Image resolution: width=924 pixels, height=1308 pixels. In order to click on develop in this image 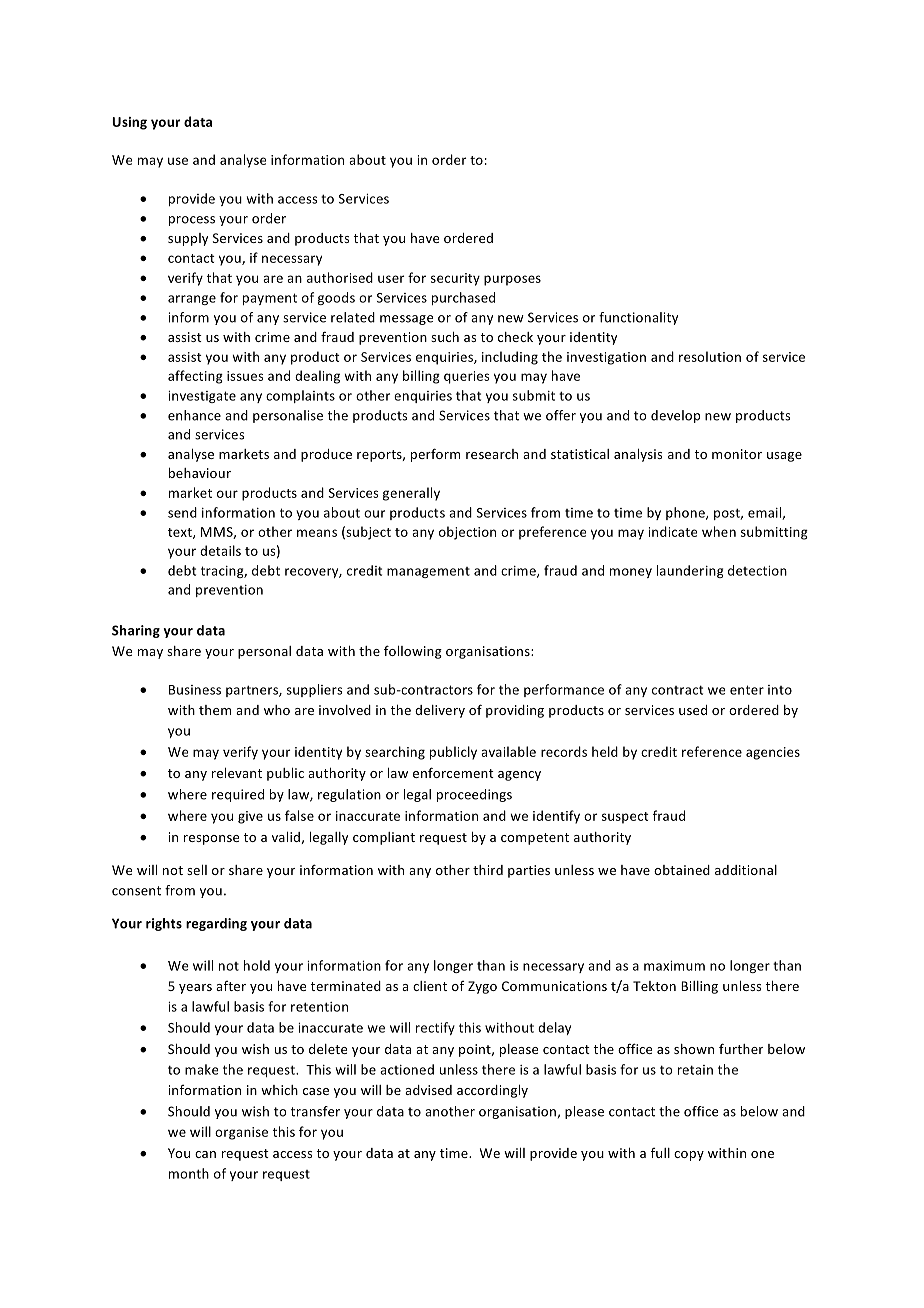, I will do `click(675, 416)`.
